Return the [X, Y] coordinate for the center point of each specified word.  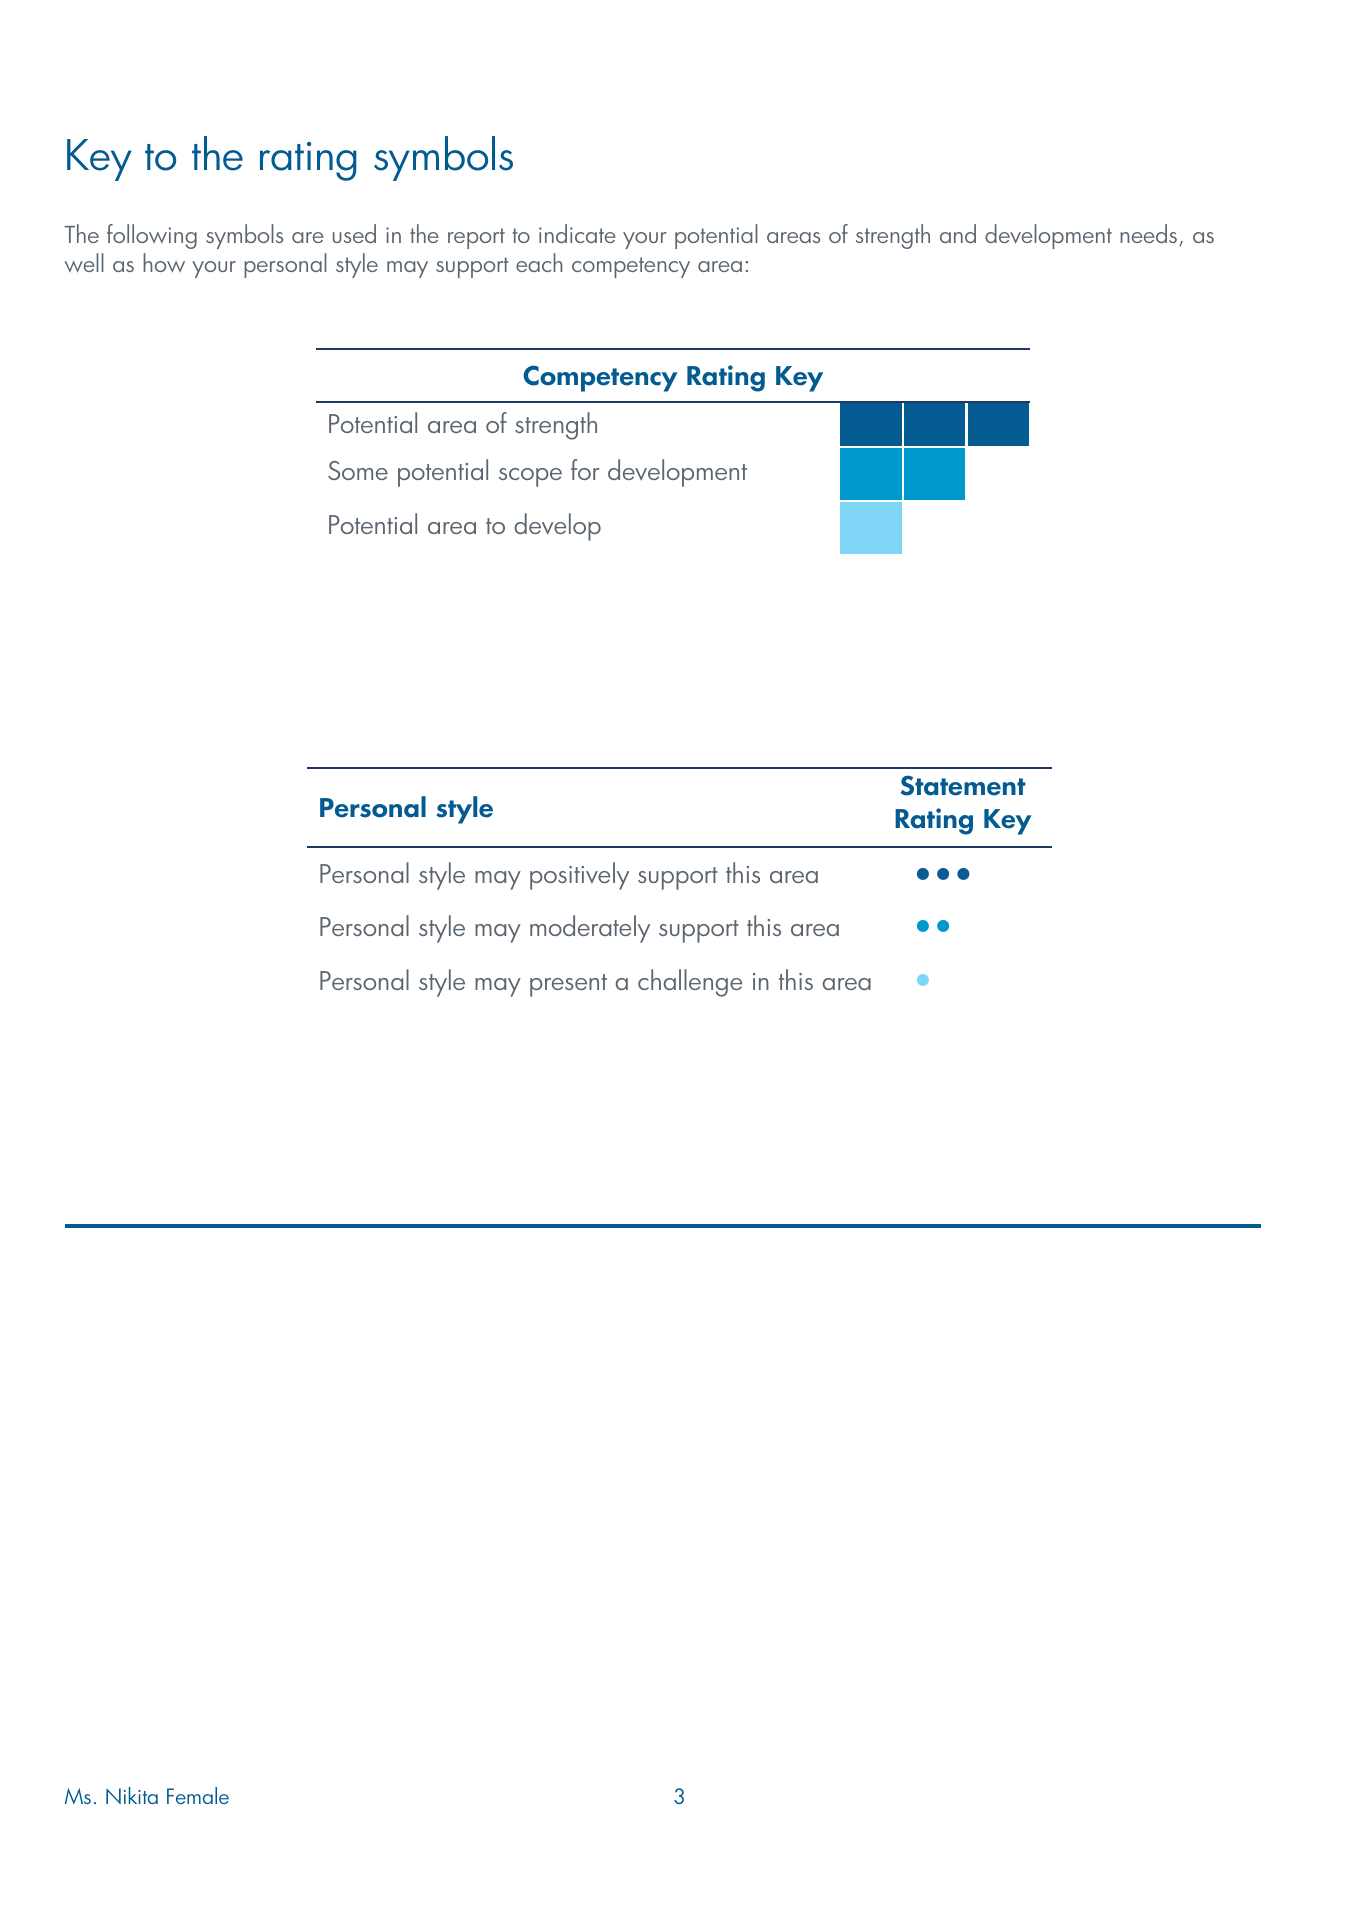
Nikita [132, 1795]
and [958, 233]
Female [198, 1795]
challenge [690, 983]
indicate [577, 233]
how [164, 263]
